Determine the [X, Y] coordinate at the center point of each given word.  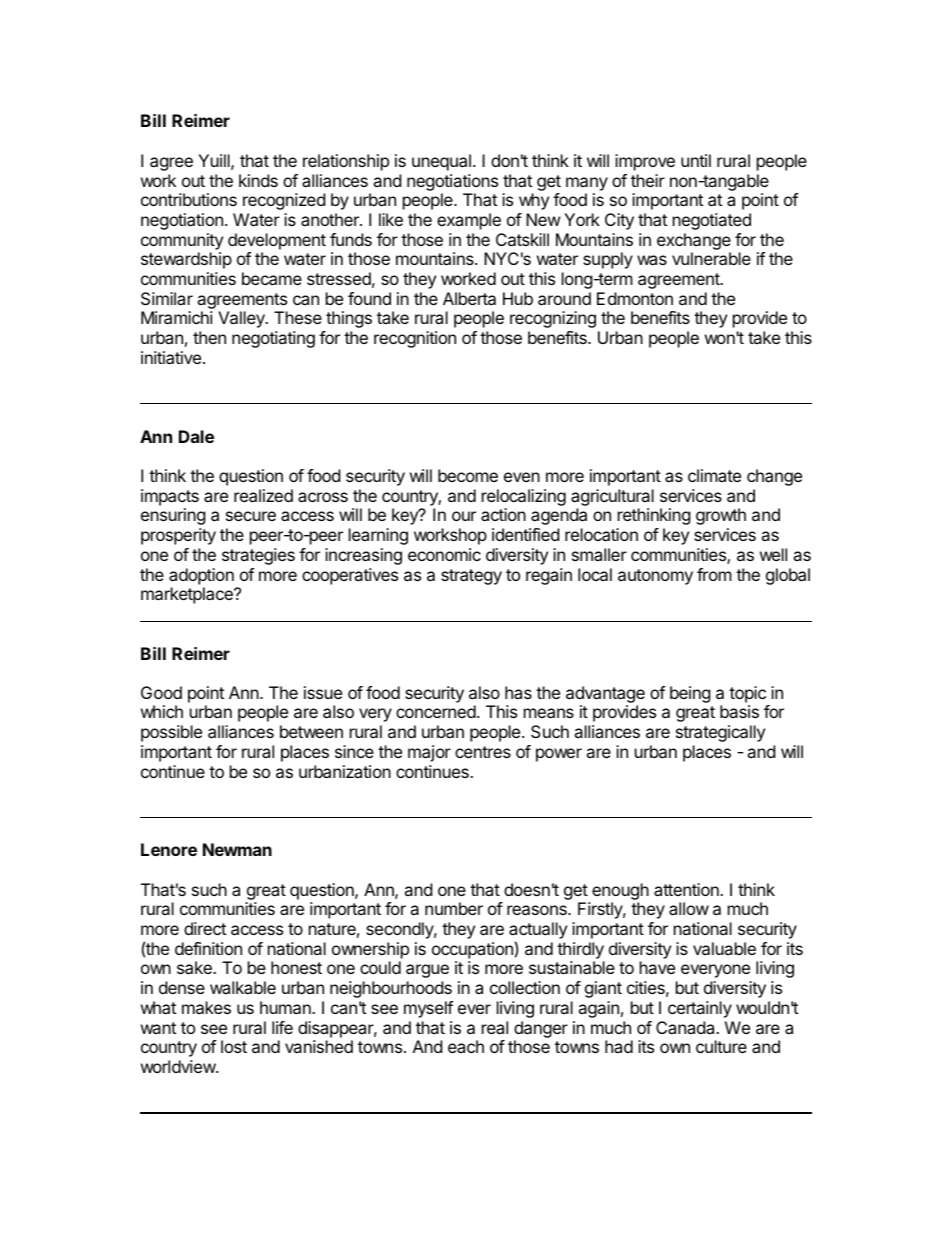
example [469, 221]
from [714, 574]
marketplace [188, 595]
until [696, 160]
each [466, 1046]
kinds [258, 180]
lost [234, 1046]
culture [721, 1046]
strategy [471, 577]
